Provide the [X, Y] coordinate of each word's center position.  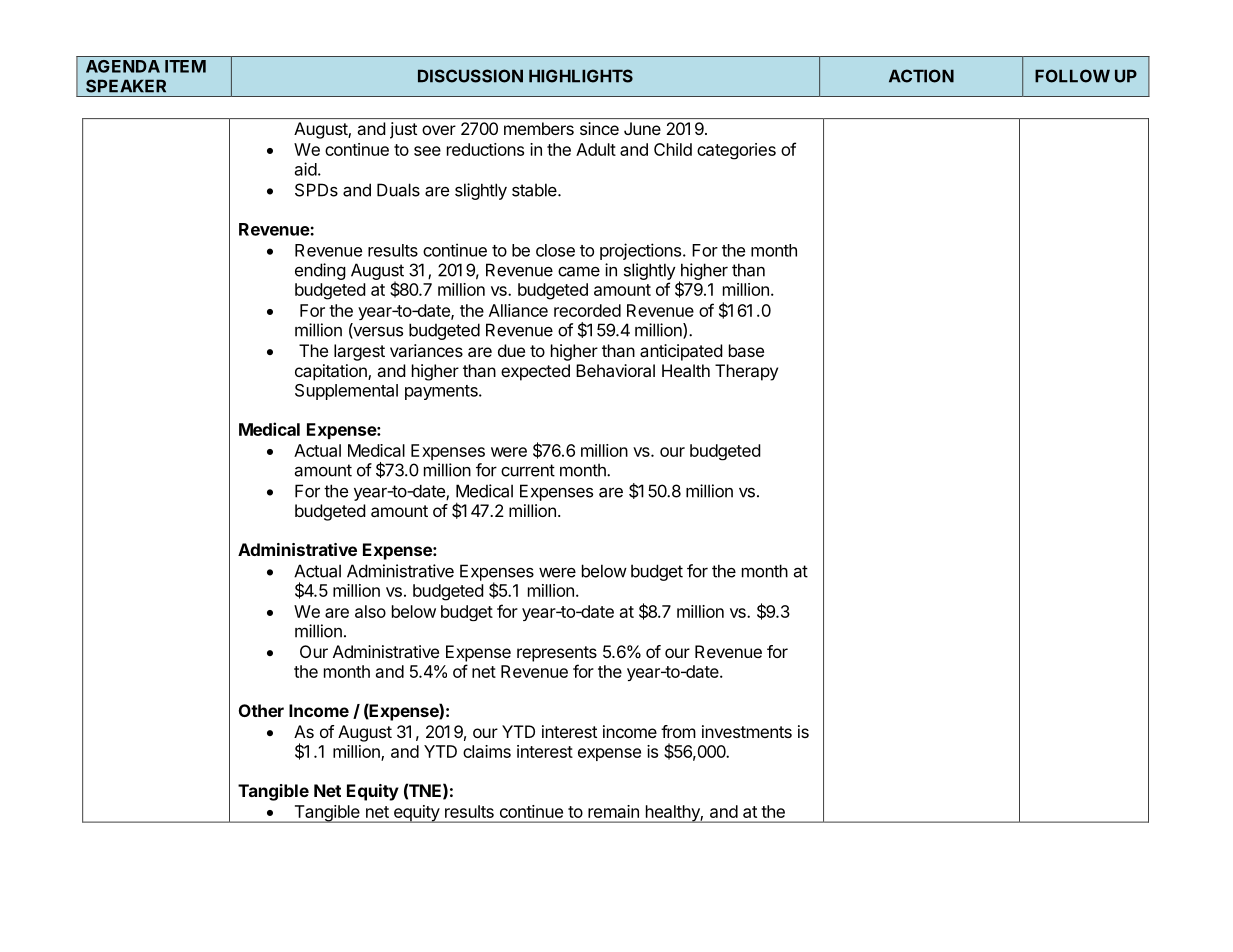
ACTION [921, 76]
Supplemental [346, 392]
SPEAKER [126, 86]
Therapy [746, 372]
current [528, 470]
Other [261, 710]
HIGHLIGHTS [581, 76]
